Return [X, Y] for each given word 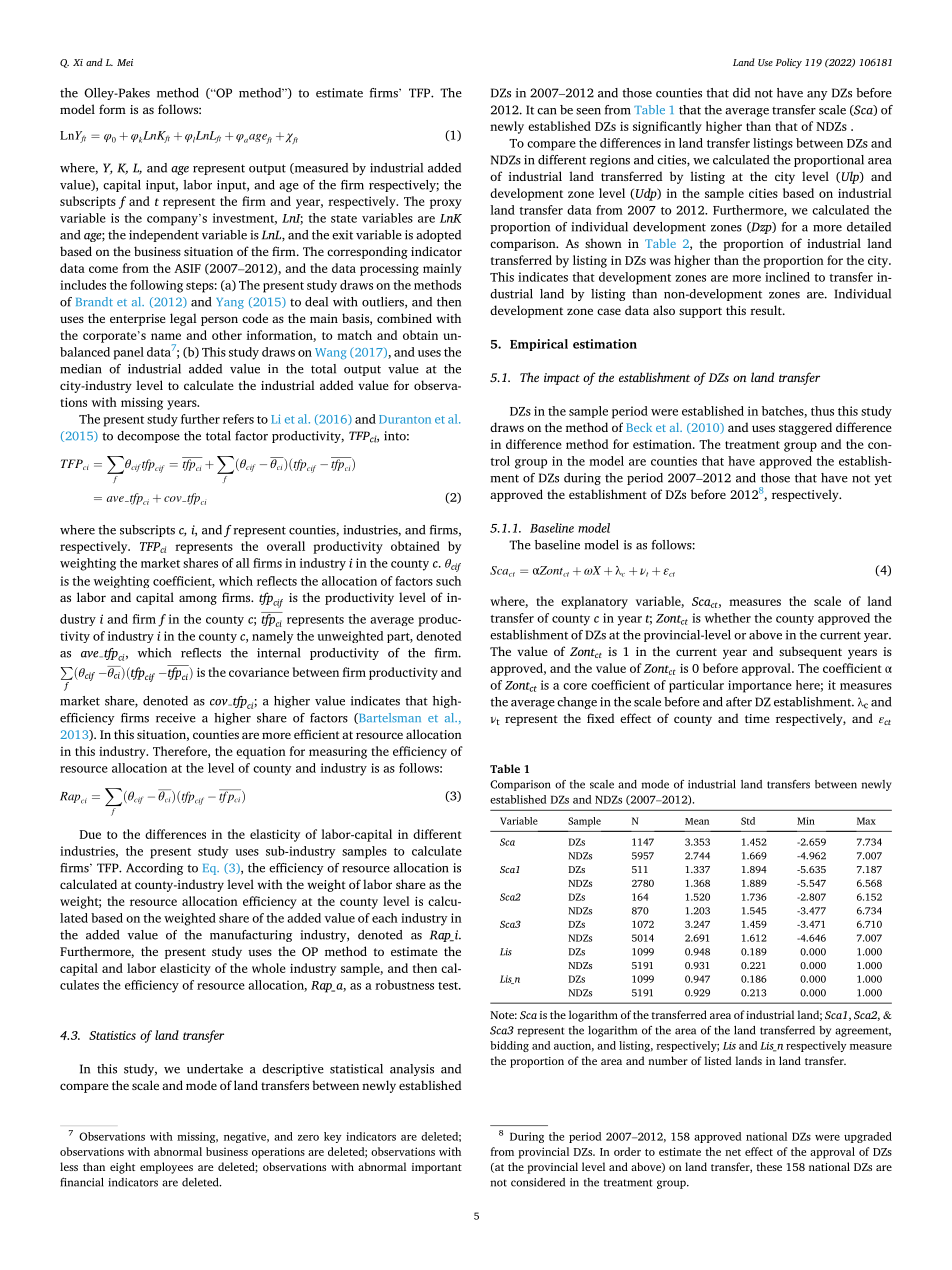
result [767, 310]
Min [806, 821]
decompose [148, 437]
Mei [125, 62]
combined [404, 318]
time [757, 718]
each [385, 918]
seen [588, 111]
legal [183, 319]
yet [883, 479]
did [741, 93]
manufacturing [251, 936]
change [577, 703]
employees [166, 1168]
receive [176, 718]
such [448, 581]
